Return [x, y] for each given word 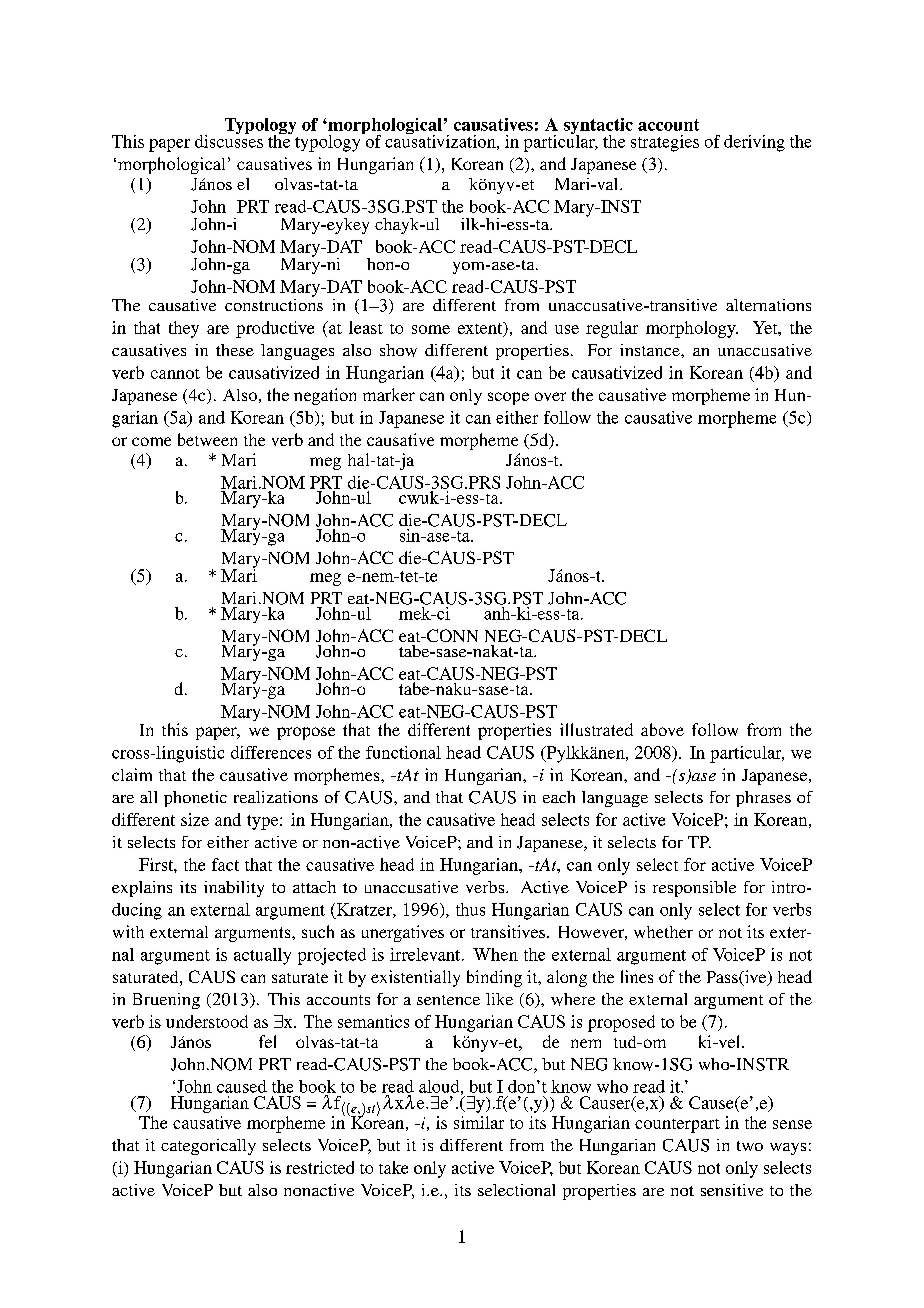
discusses [229, 140]
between [207, 439]
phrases [763, 799]
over [550, 396]
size [195, 819]
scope [508, 398]
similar [479, 1122]
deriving [754, 143]
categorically [208, 1147]
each [559, 797]
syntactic [598, 127]
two [750, 1146]
